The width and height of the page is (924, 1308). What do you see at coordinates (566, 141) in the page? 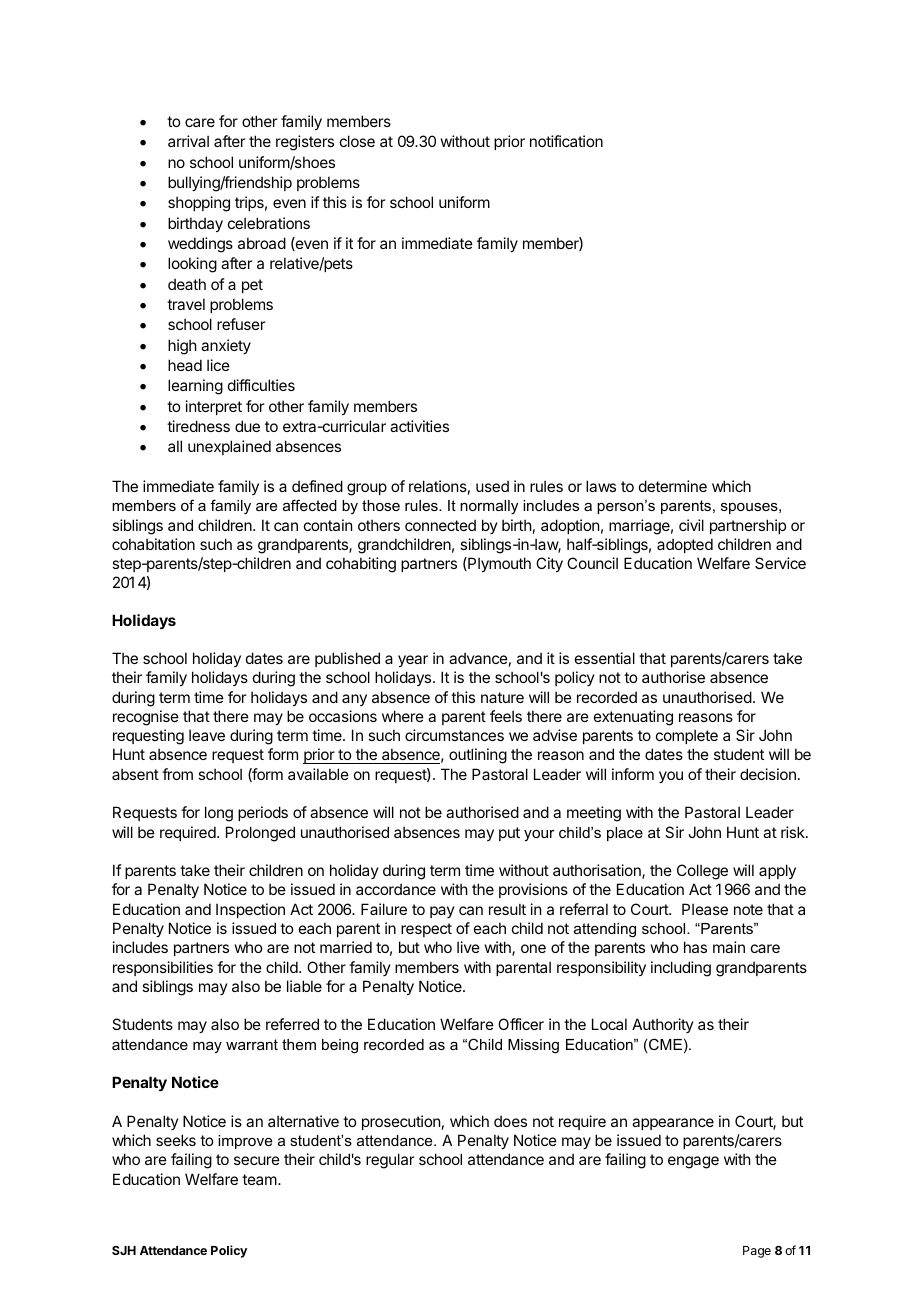
I see `notification` at bounding box center [566, 141].
